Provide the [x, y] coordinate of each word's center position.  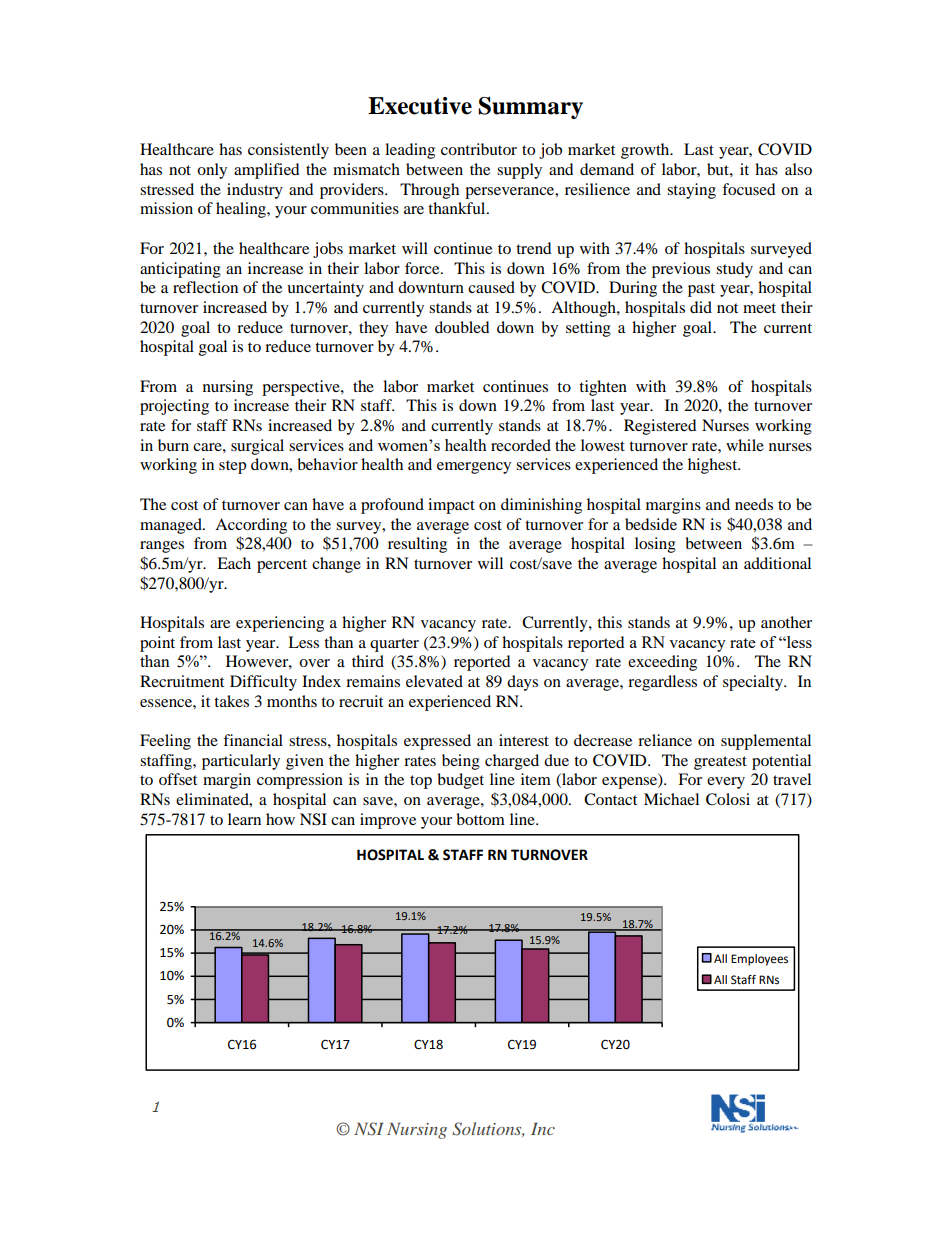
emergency [474, 468]
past [701, 290]
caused [491, 287]
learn [244, 819]
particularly [241, 762]
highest [714, 466]
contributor [479, 149]
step [232, 467]
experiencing [280, 624]
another [786, 622]
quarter [394, 645]
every [726, 783]
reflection [205, 287]
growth [646, 151]
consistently [288, 151]
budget [460, 781]
